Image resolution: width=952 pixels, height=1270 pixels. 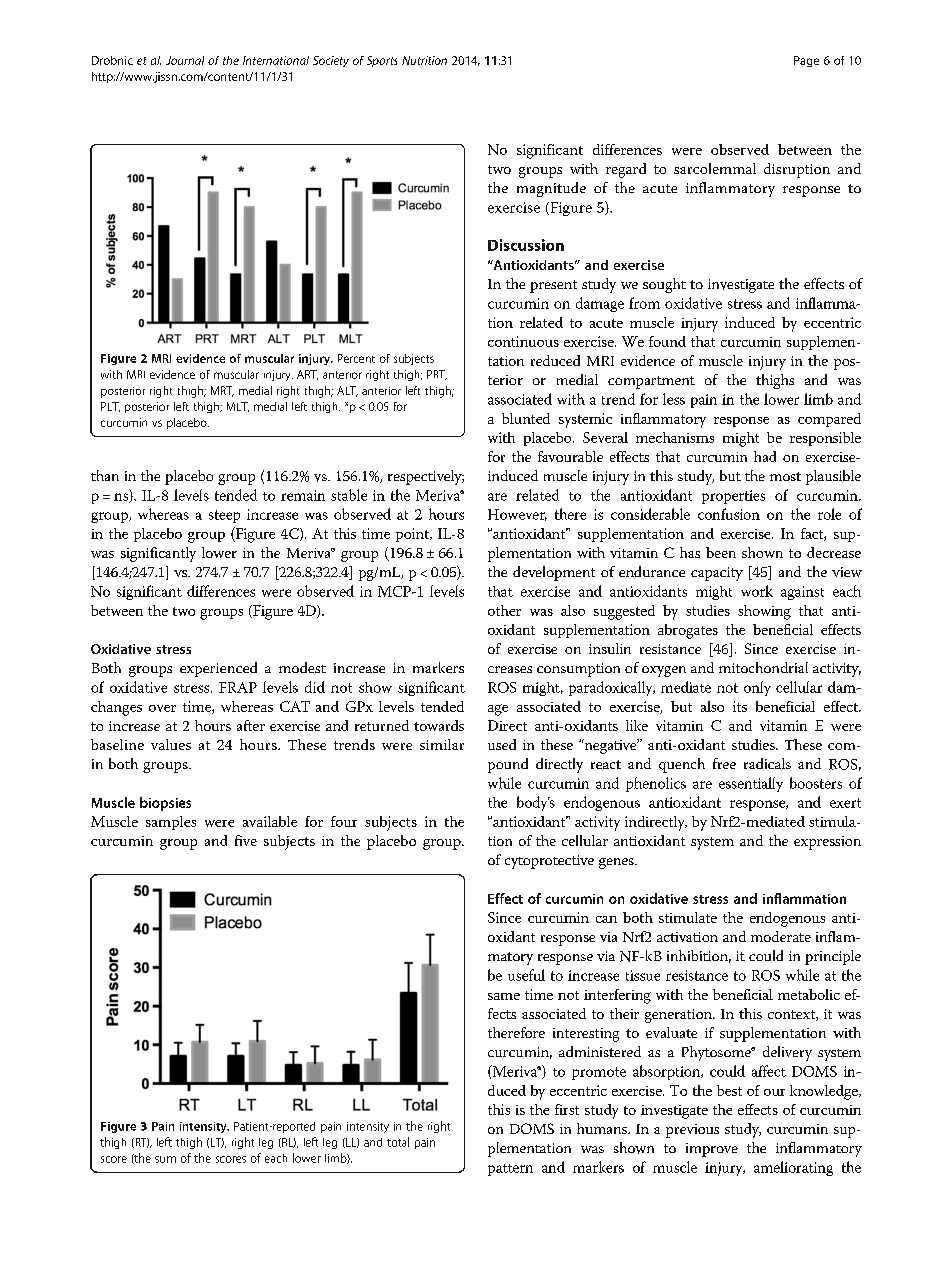 I want to click on Sports, so click(x=382, y=61).
